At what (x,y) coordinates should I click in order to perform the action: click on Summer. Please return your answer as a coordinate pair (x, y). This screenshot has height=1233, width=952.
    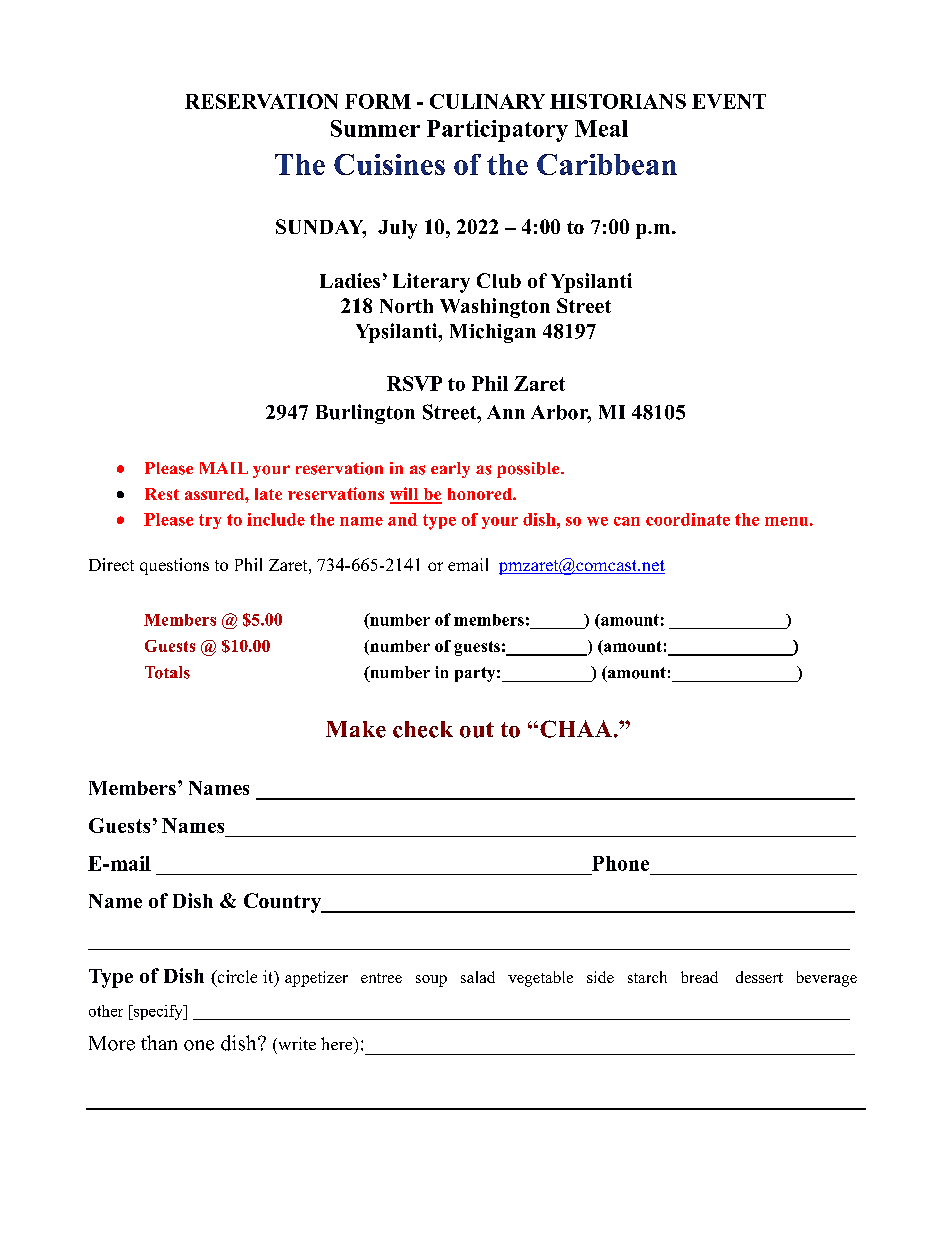
    Looking at the image, I should click on (375, 128).
